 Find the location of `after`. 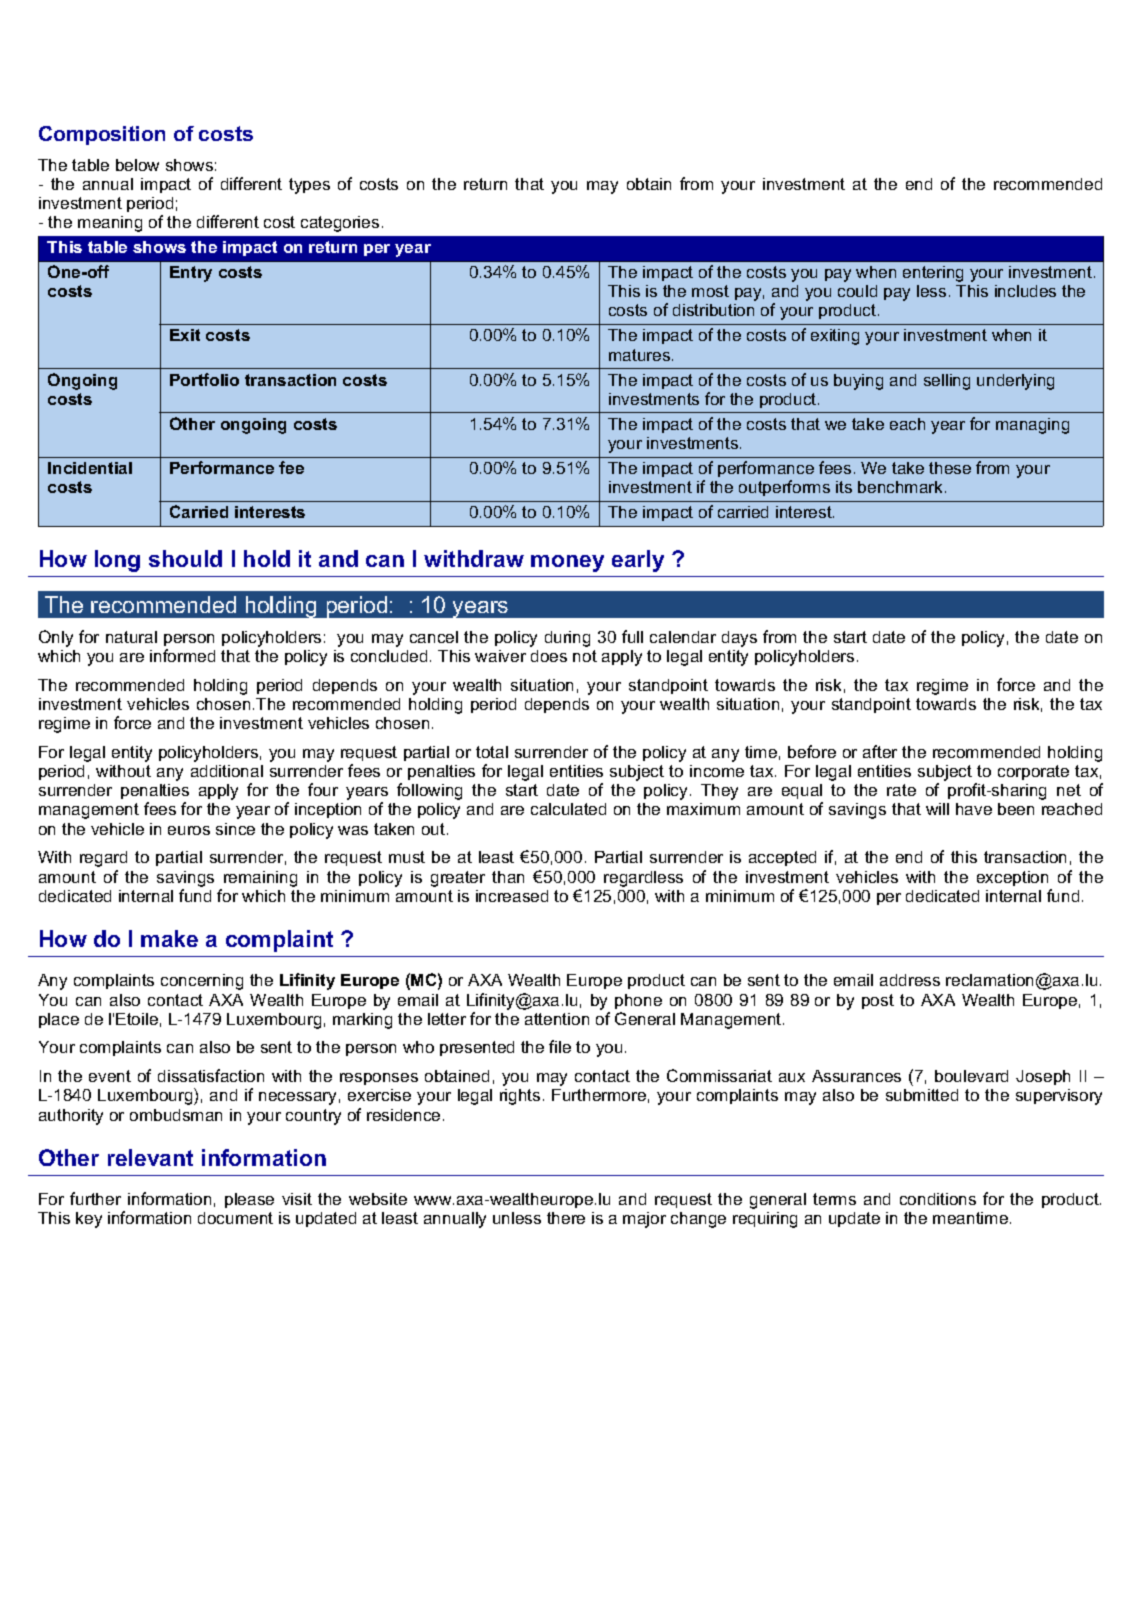

after is located at coordinates (880, 751).
